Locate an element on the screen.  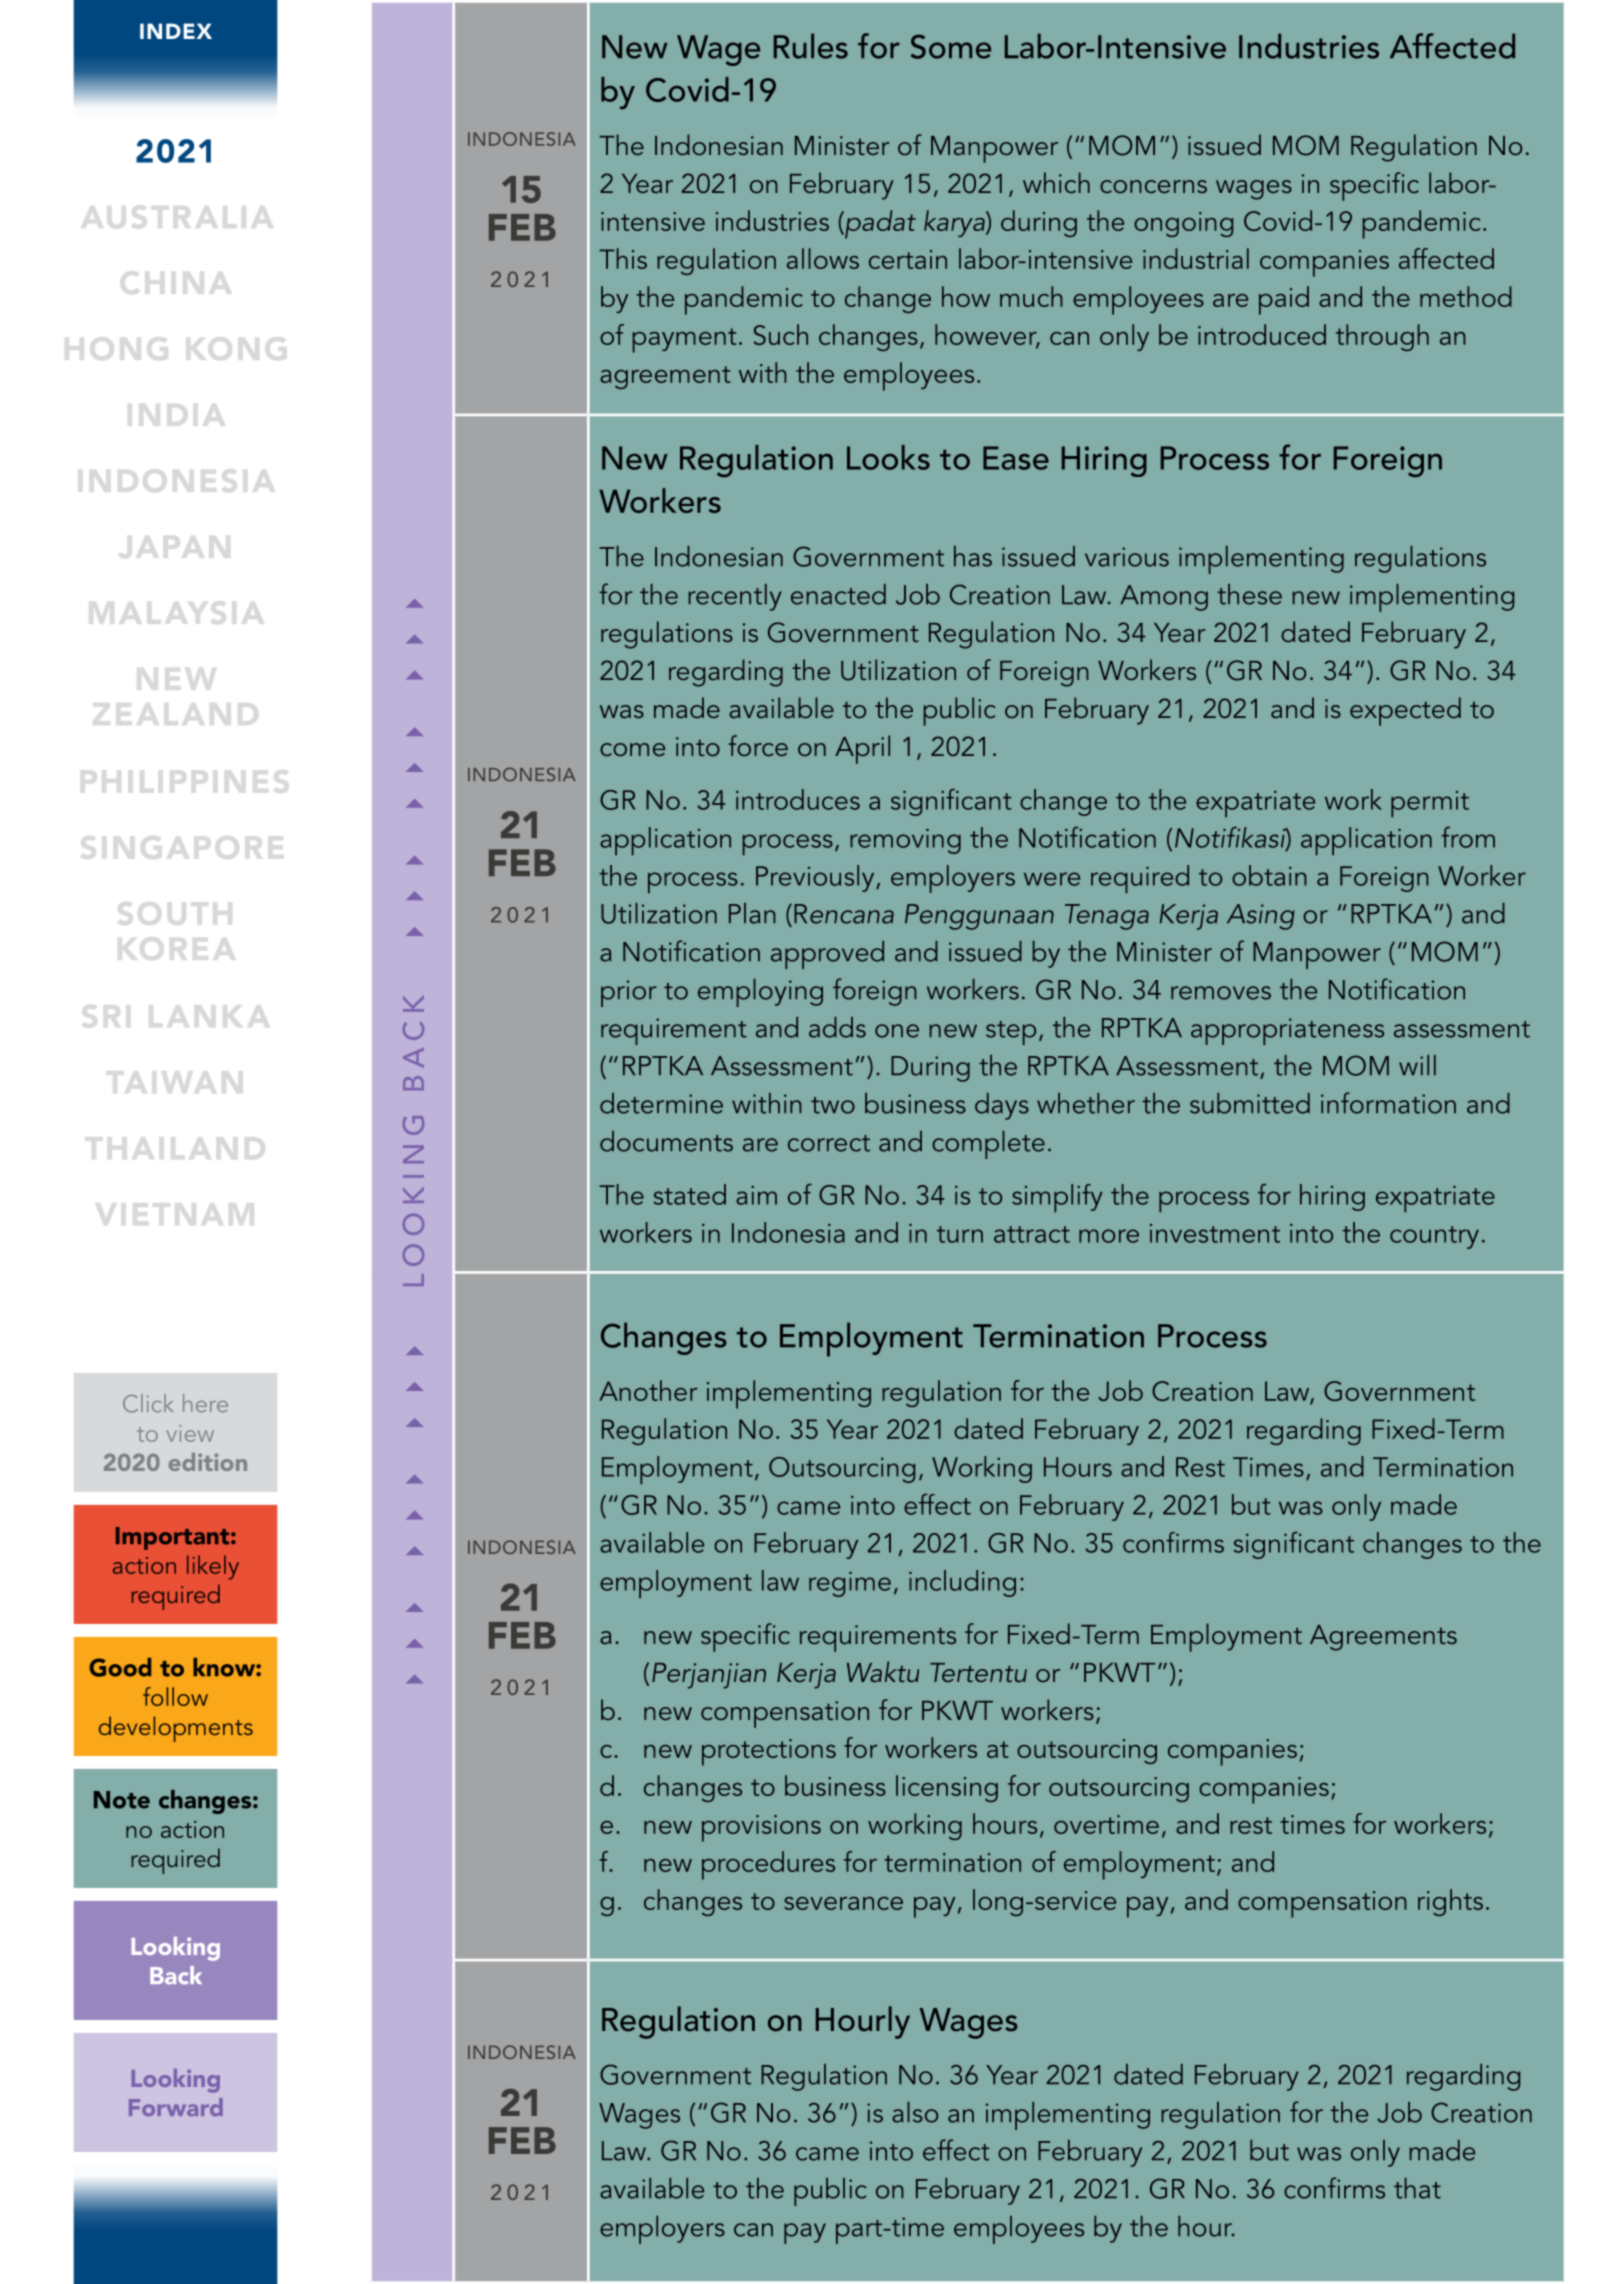
submitted is located at coordinates (1250, 1103).
